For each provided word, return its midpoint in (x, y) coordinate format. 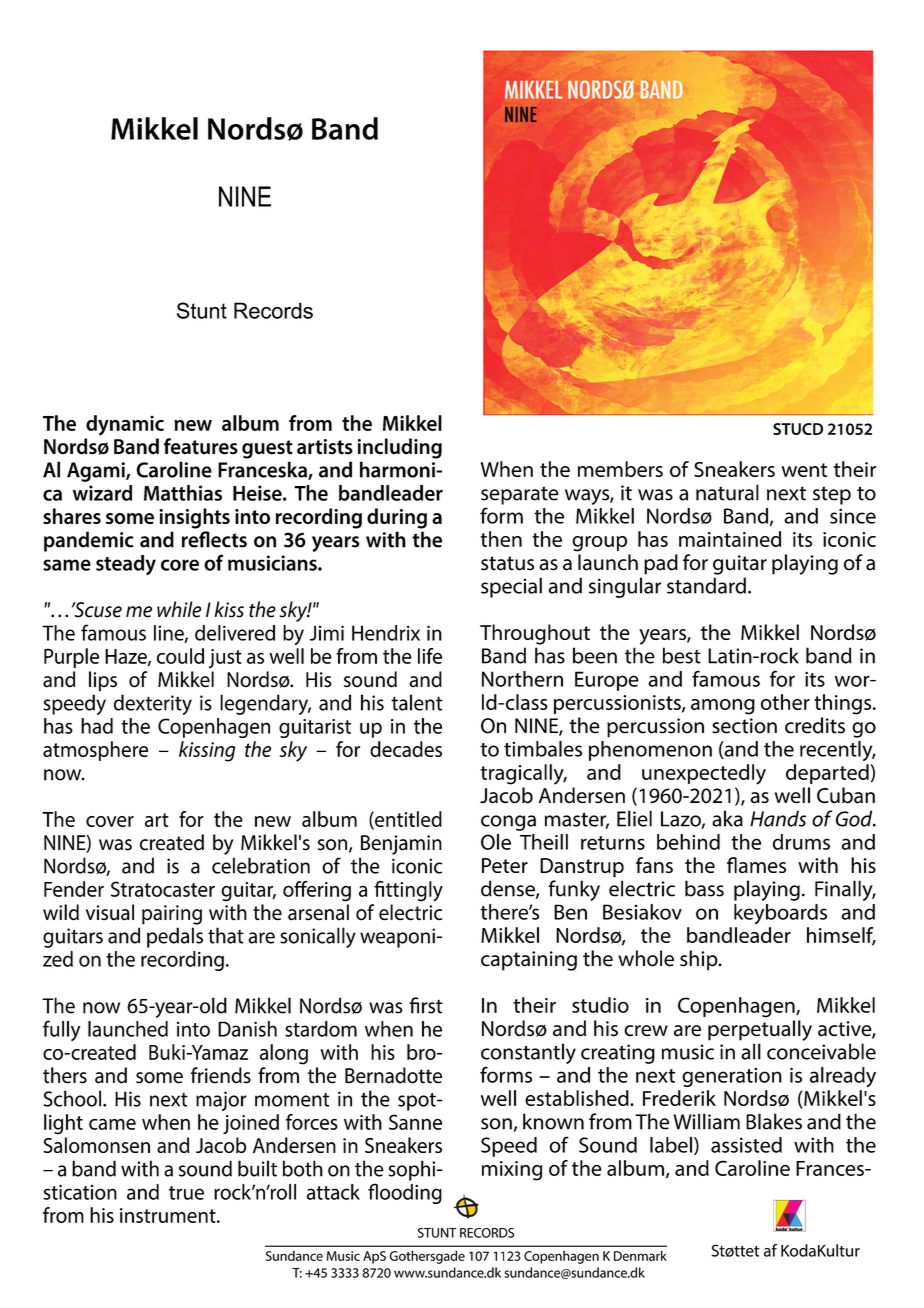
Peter (505, 865)
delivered (235, 633)
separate (520, 495)
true (186, 1193)
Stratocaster (163, 889)
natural (727, 492)
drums (801, 842)
